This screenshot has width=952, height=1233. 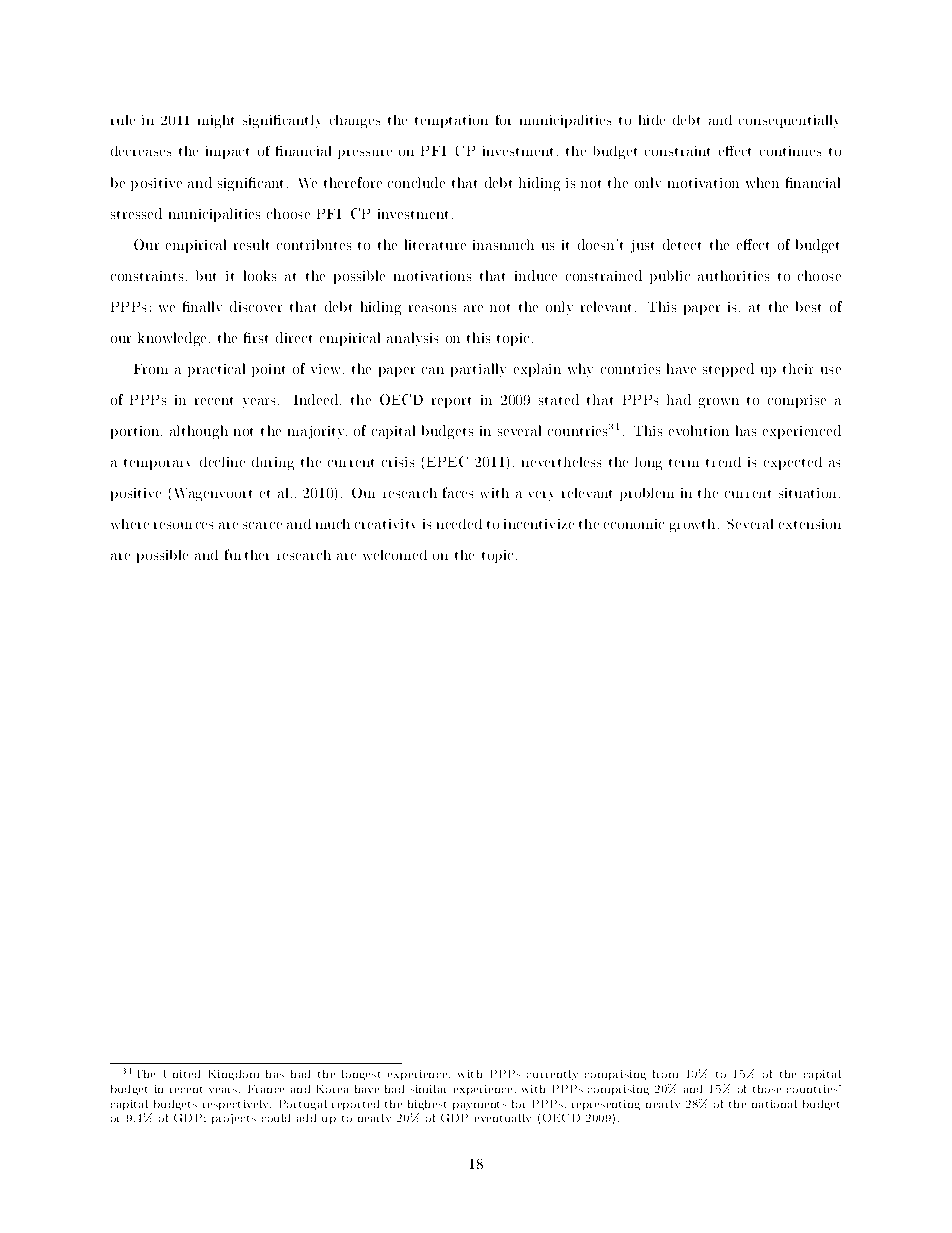 I want to click on partially, so click(x=478, y=370).
